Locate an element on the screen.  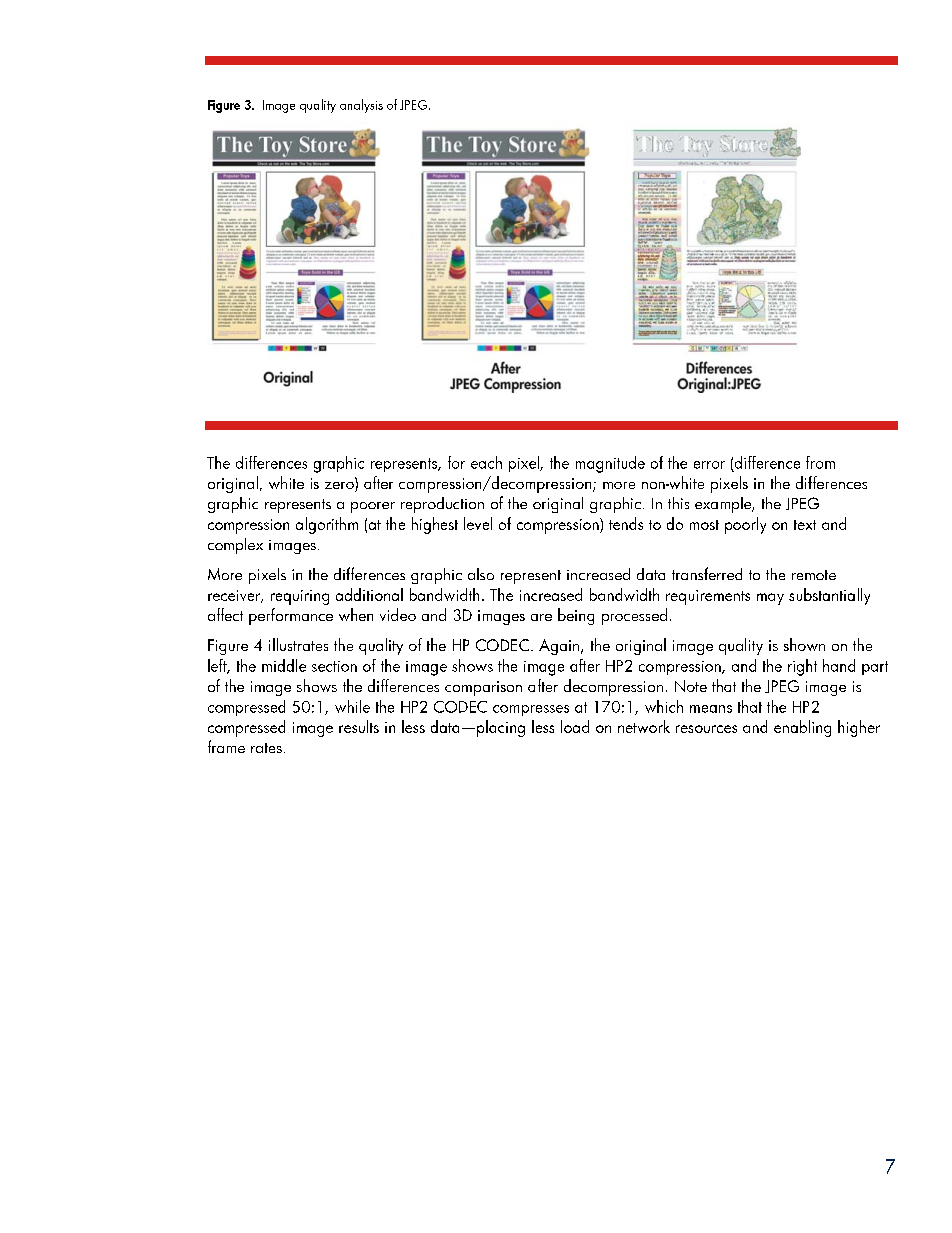
each is located at coordinates (486, 462).
